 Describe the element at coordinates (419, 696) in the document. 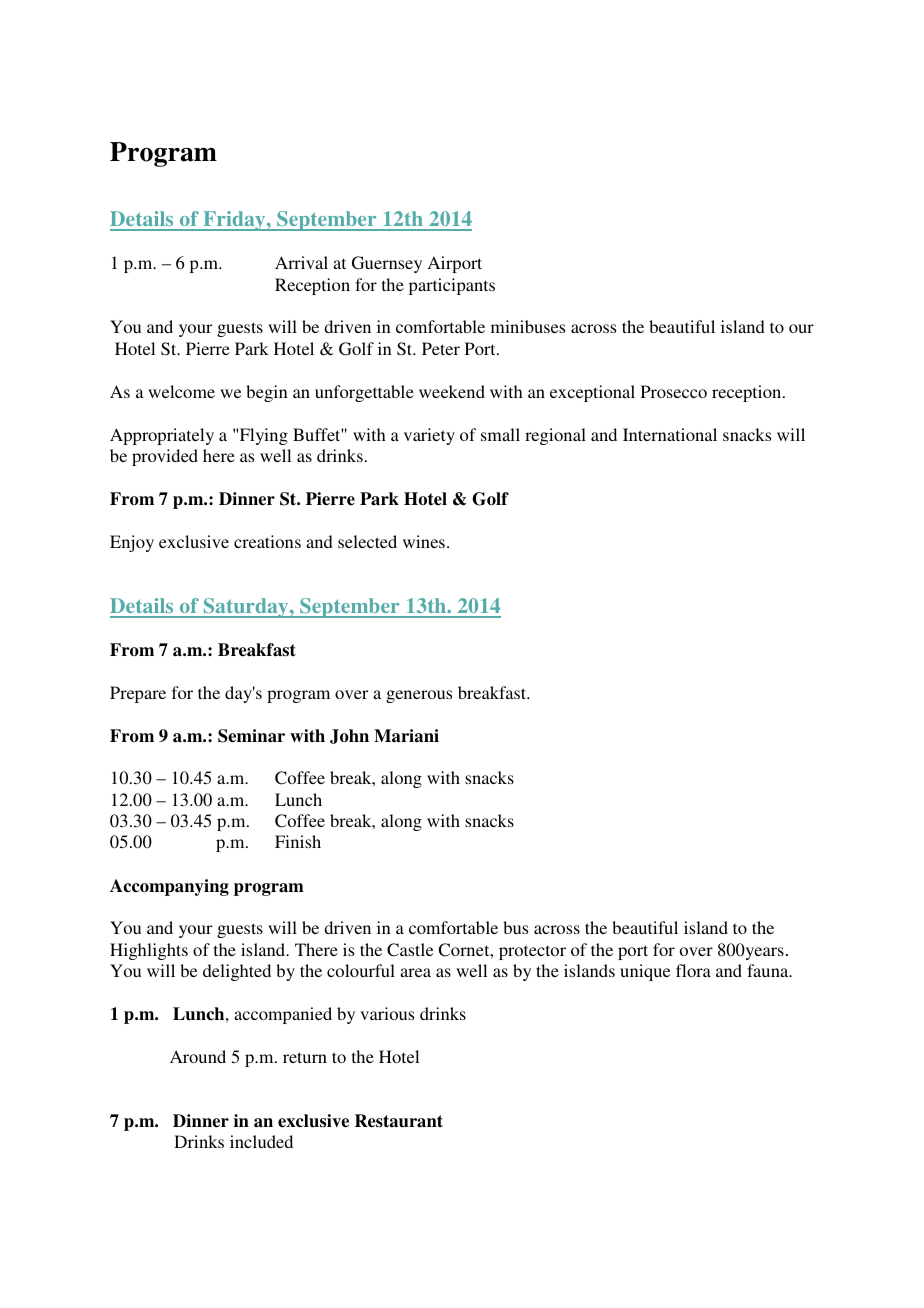

I see `generous` at that location.
